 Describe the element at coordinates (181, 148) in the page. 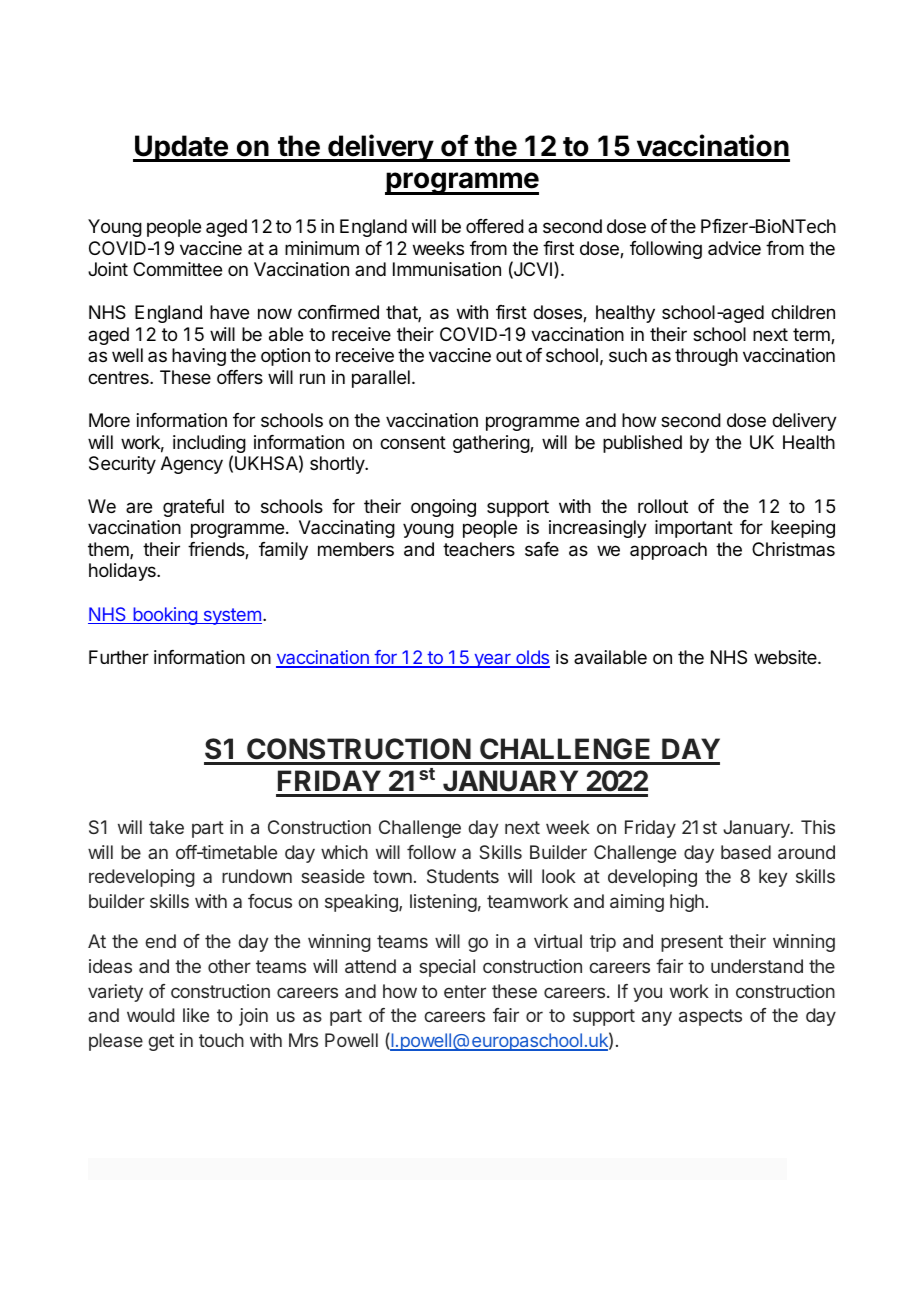

I see `Update` at that location.
